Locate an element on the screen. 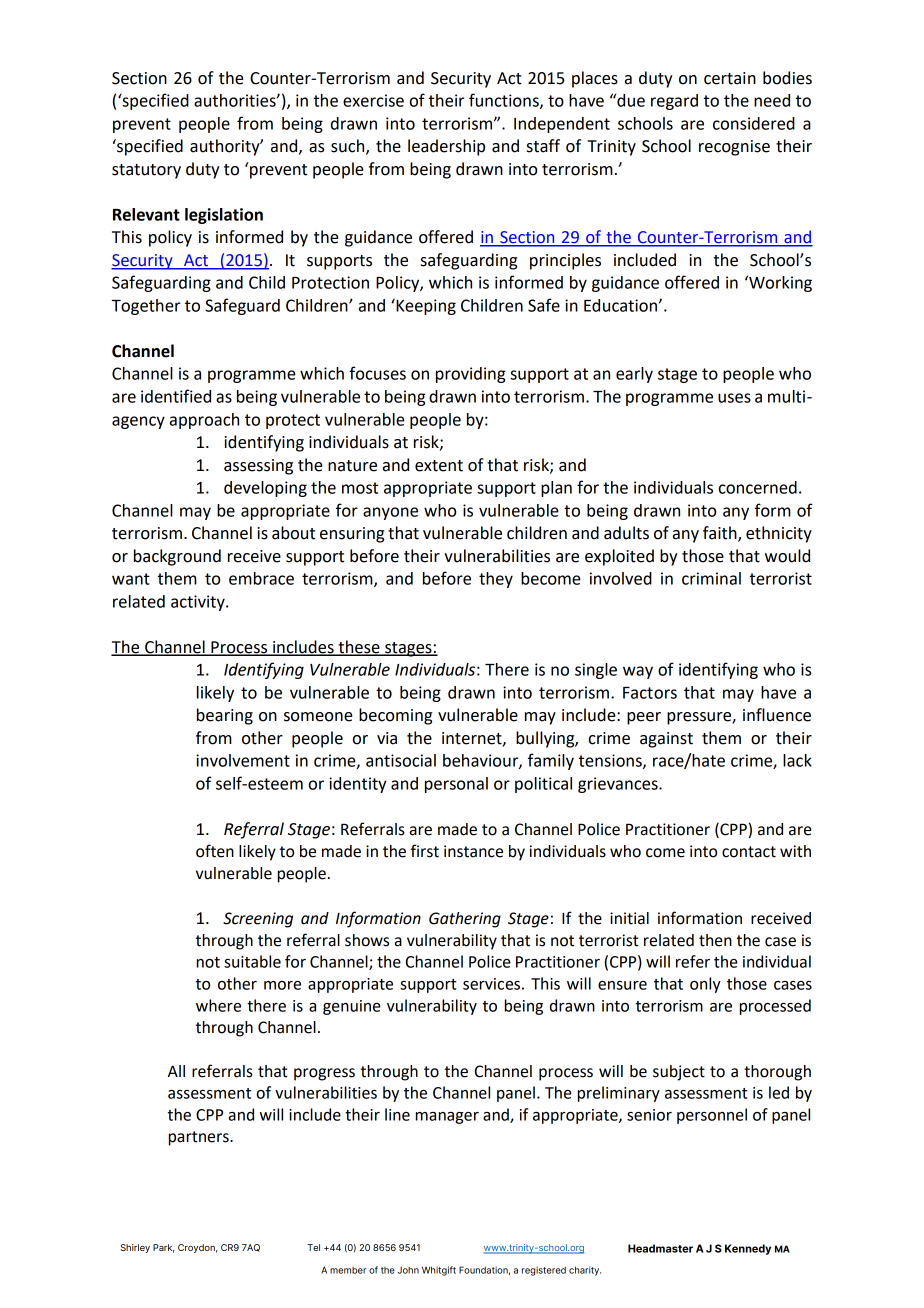  Kennedy is located at coordinates (748, 1249).
